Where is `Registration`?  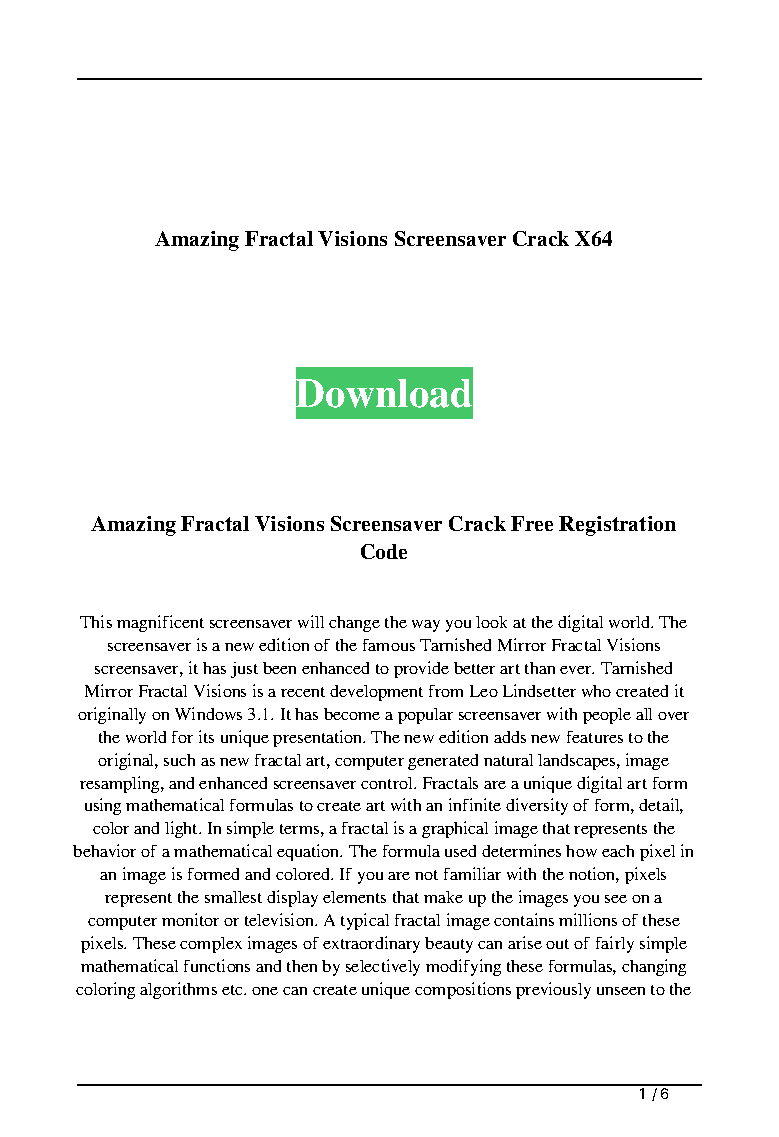
Registration is located at coordinates (617, 526).
